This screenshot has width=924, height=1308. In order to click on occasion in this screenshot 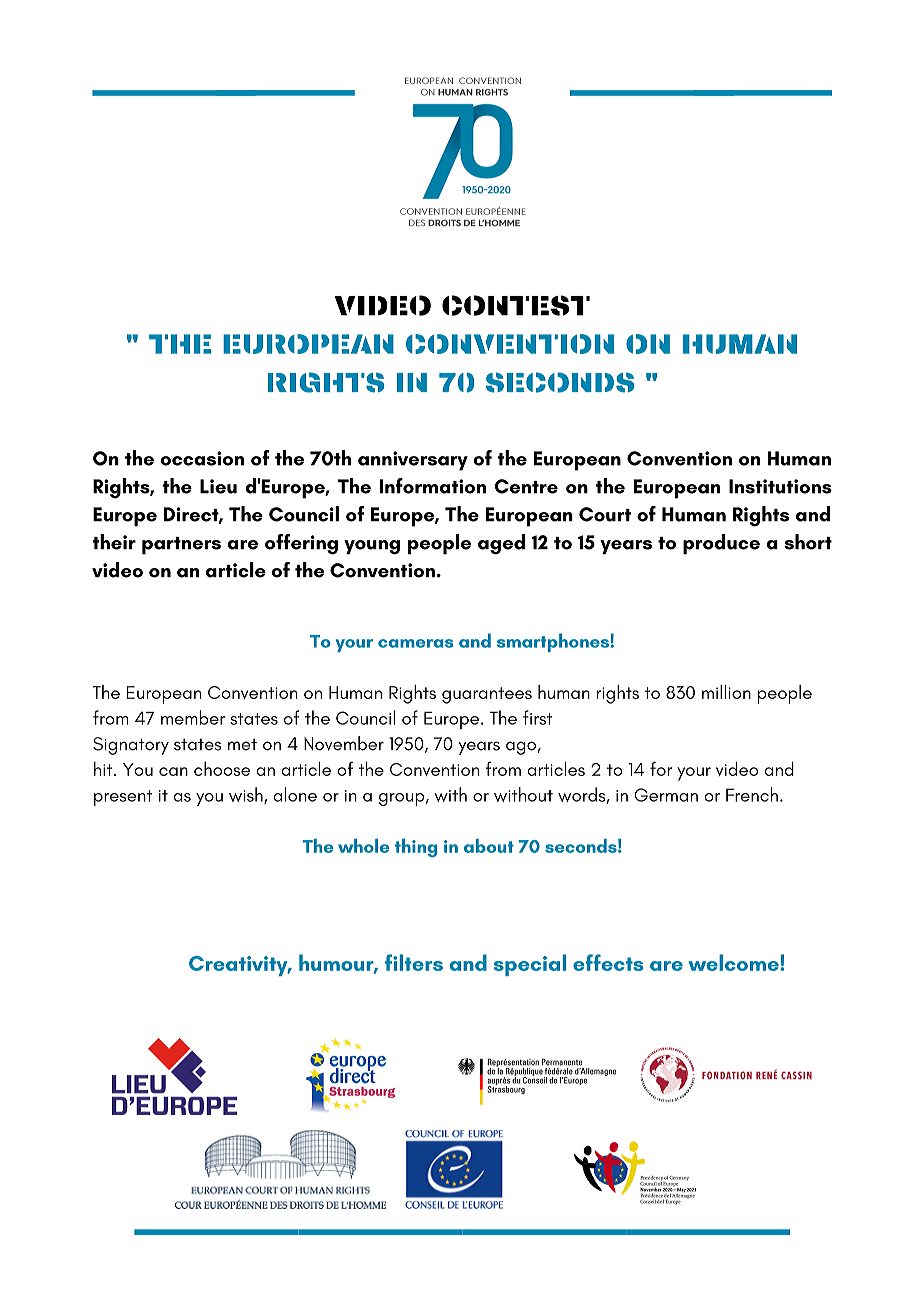, I will do `click(202, 458)`.
